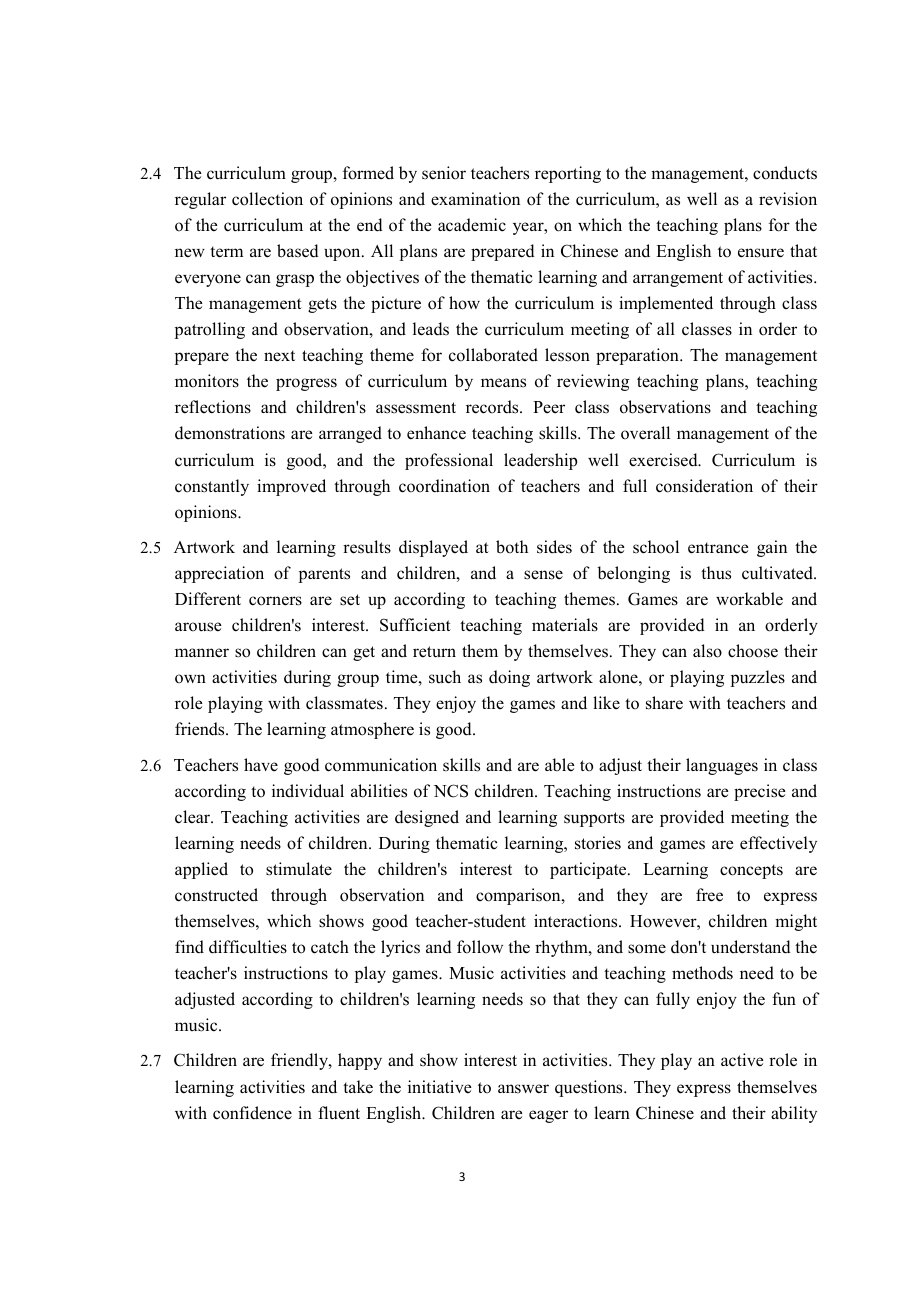 The height and width of the image is (1308, 924). What do you see at coordinates (475, 199) in the image?
I see `examination` at bounding box center [475, 199].
